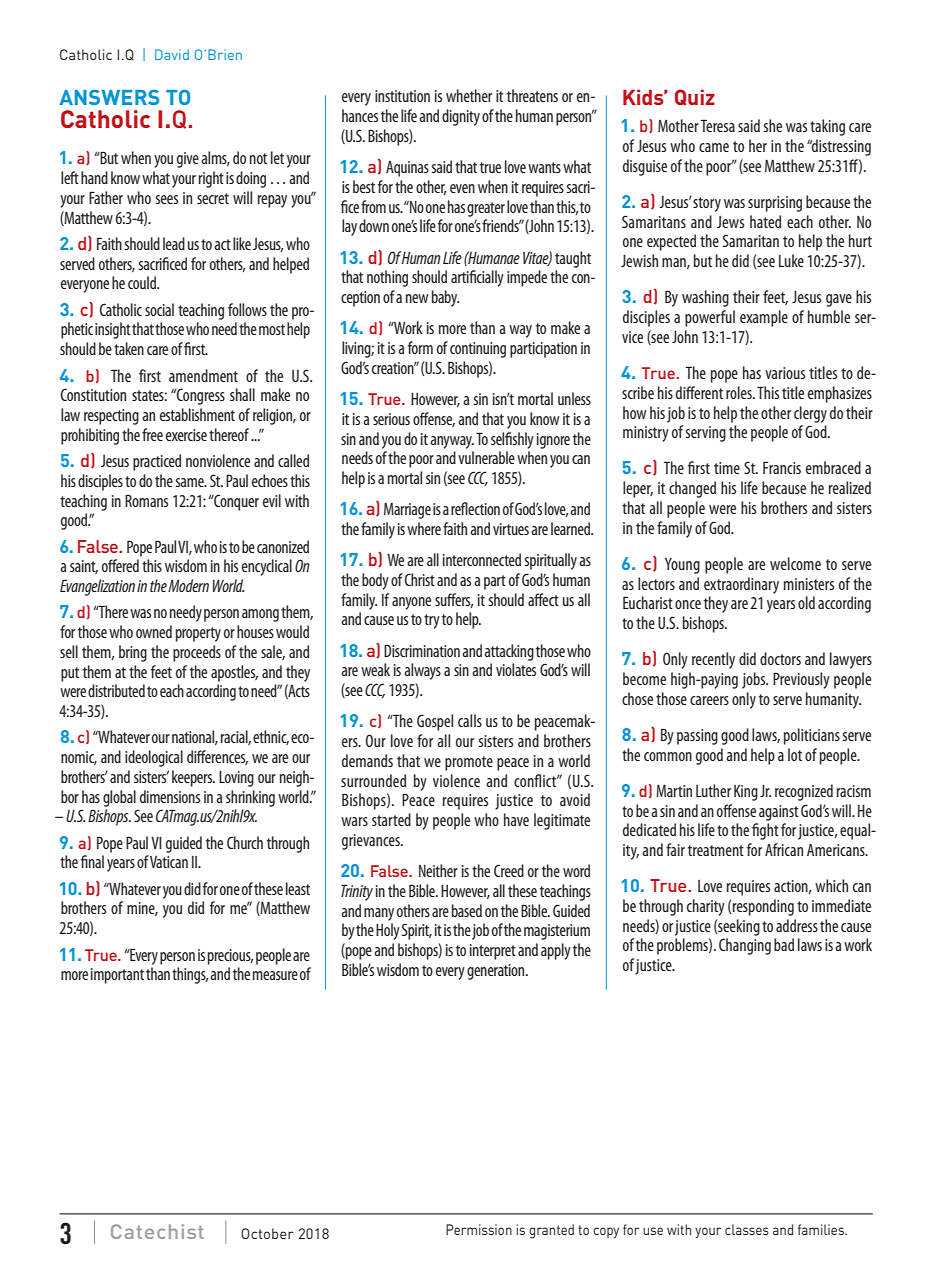 This page has height=1288, width=932. Describe the element at coordinates (172, 54) in the page. I see `David` at that location.
